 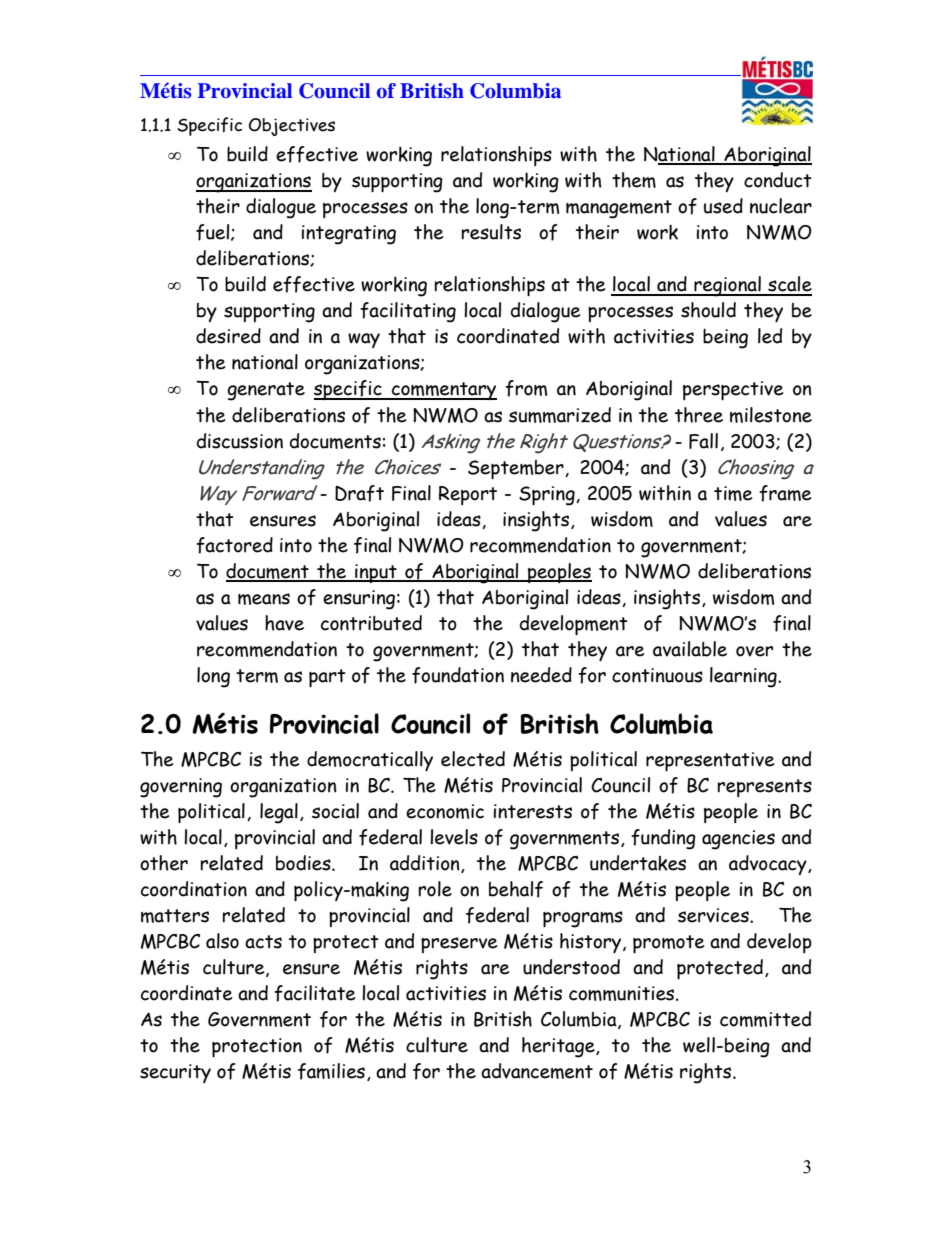 What do you see at coordinates (723, 206) in the screenshot?
I see `used` at bounding box center [723, 206].
